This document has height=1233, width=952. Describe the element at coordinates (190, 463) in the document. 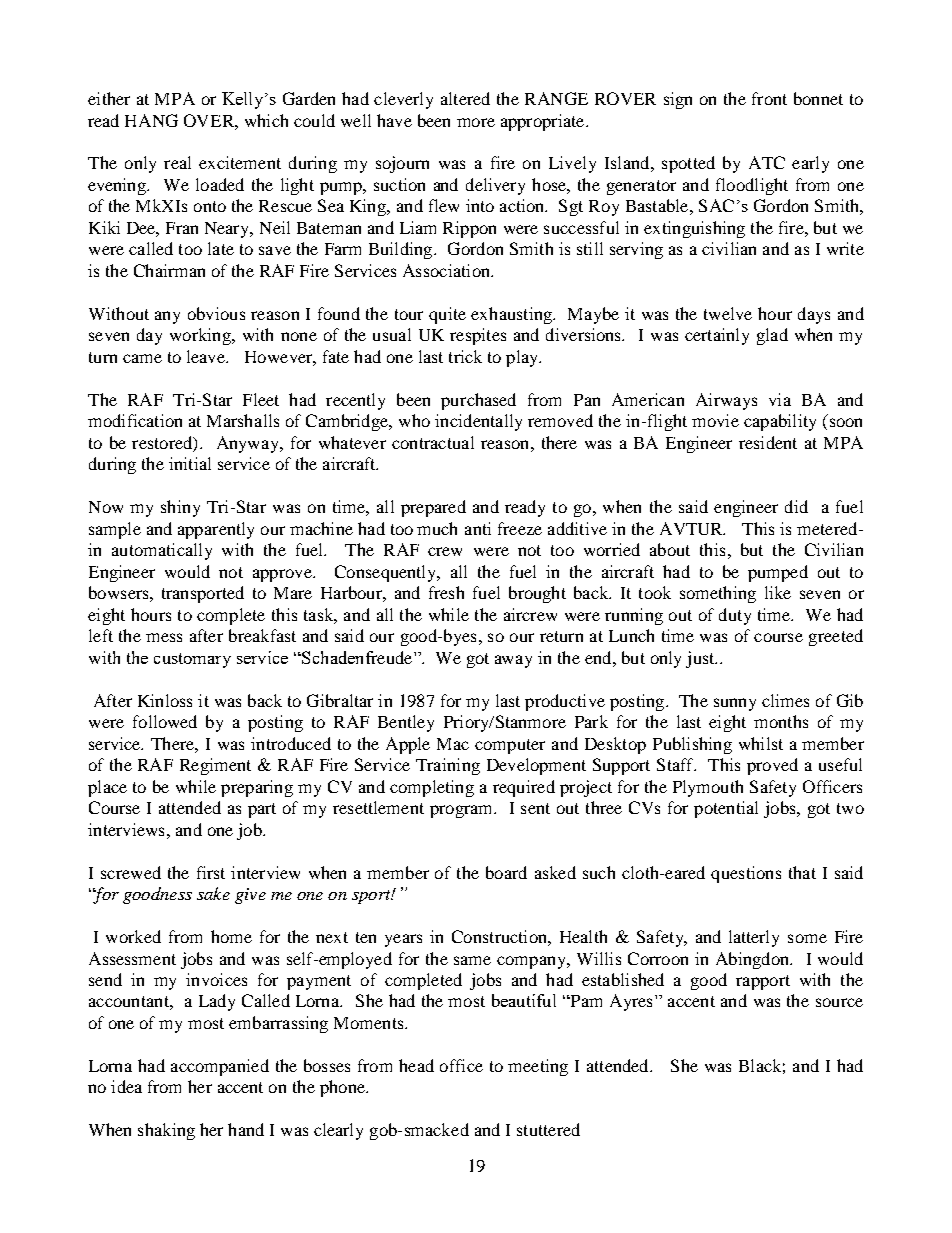

I see `initial` at that location.
